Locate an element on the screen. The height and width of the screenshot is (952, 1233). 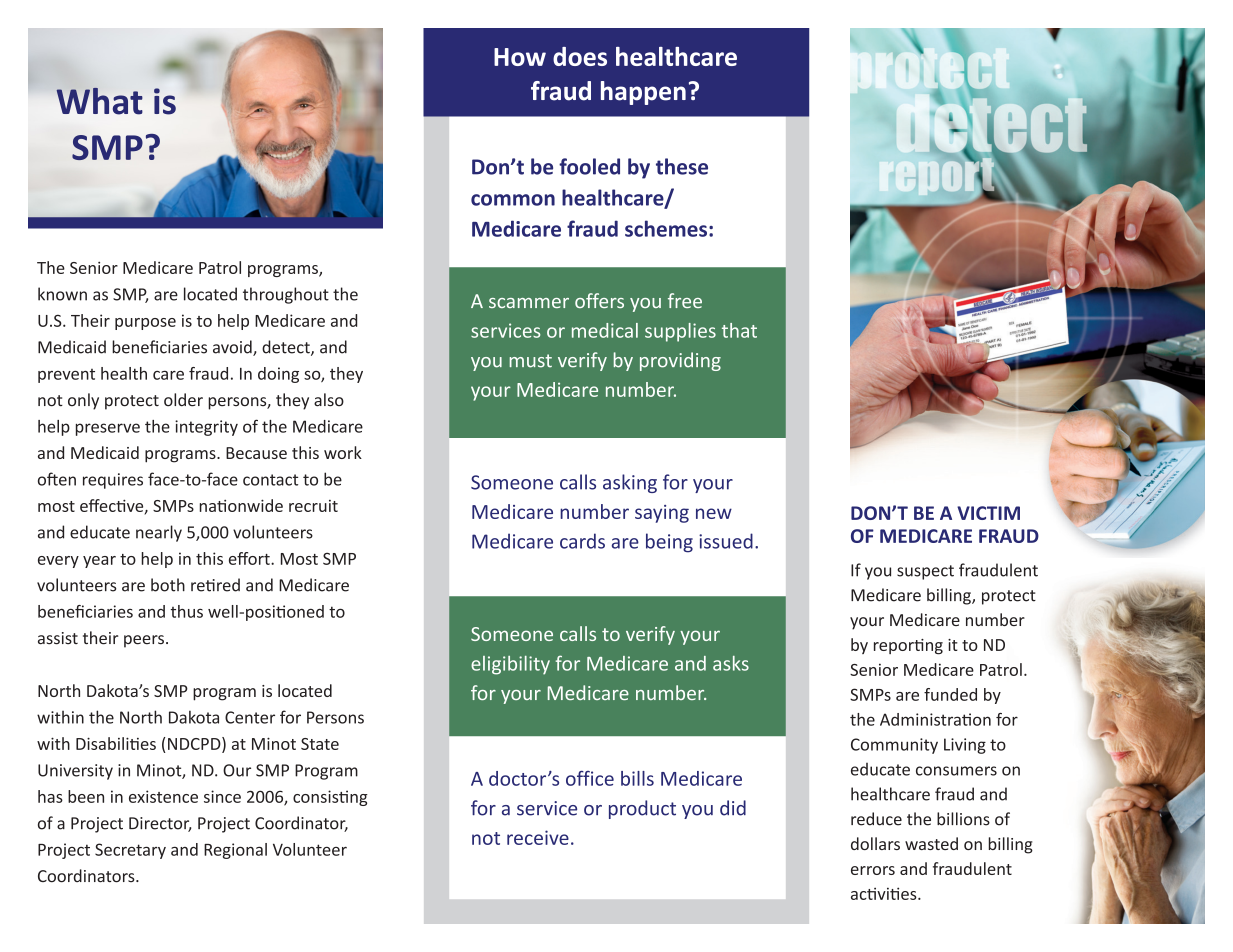
VICTIM is located at coordinates (988, 513).
